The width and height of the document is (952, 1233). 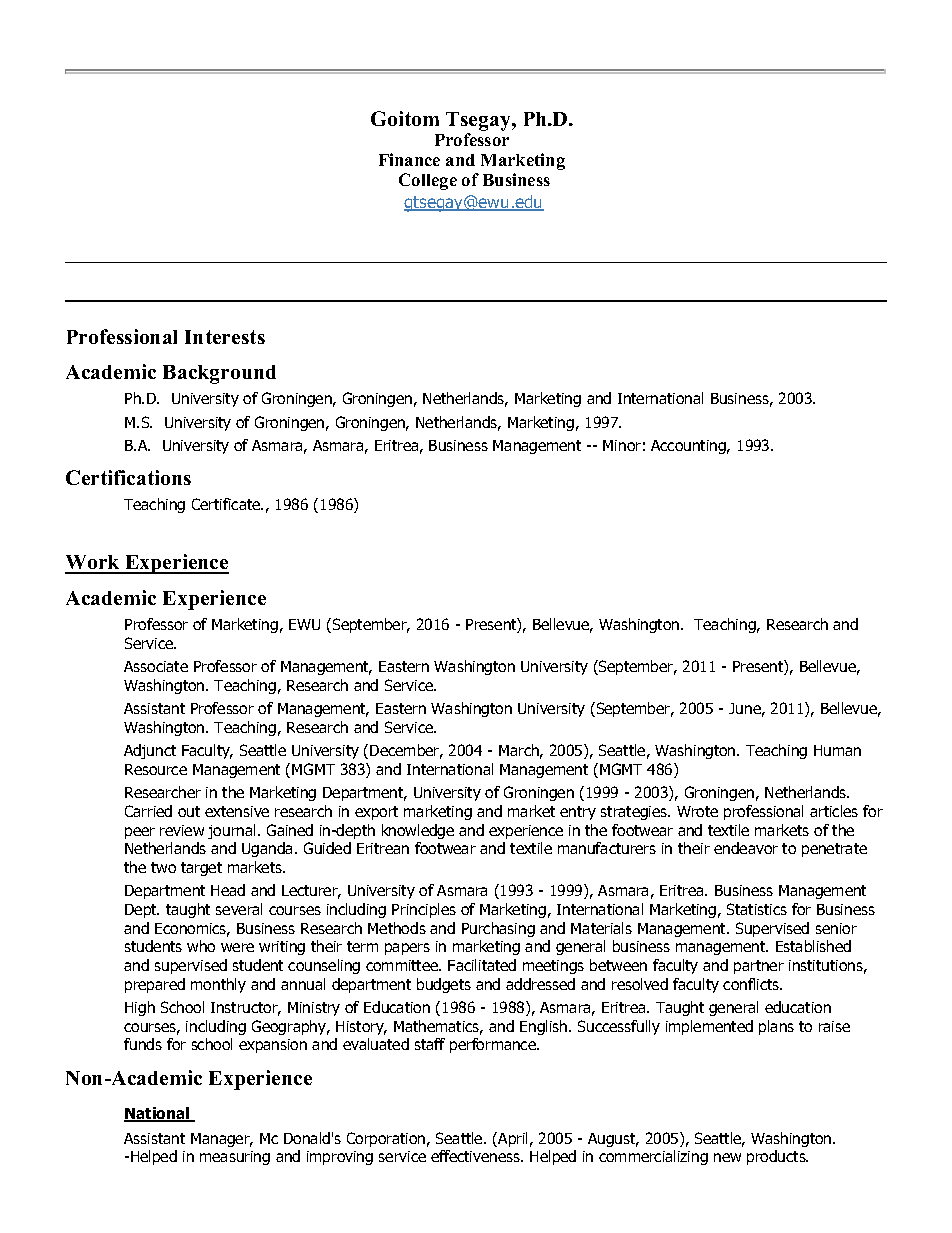 What do you see at coordinates (221, 1140) in the document?
I see `Manager` at bounding box center [221, 1140].
